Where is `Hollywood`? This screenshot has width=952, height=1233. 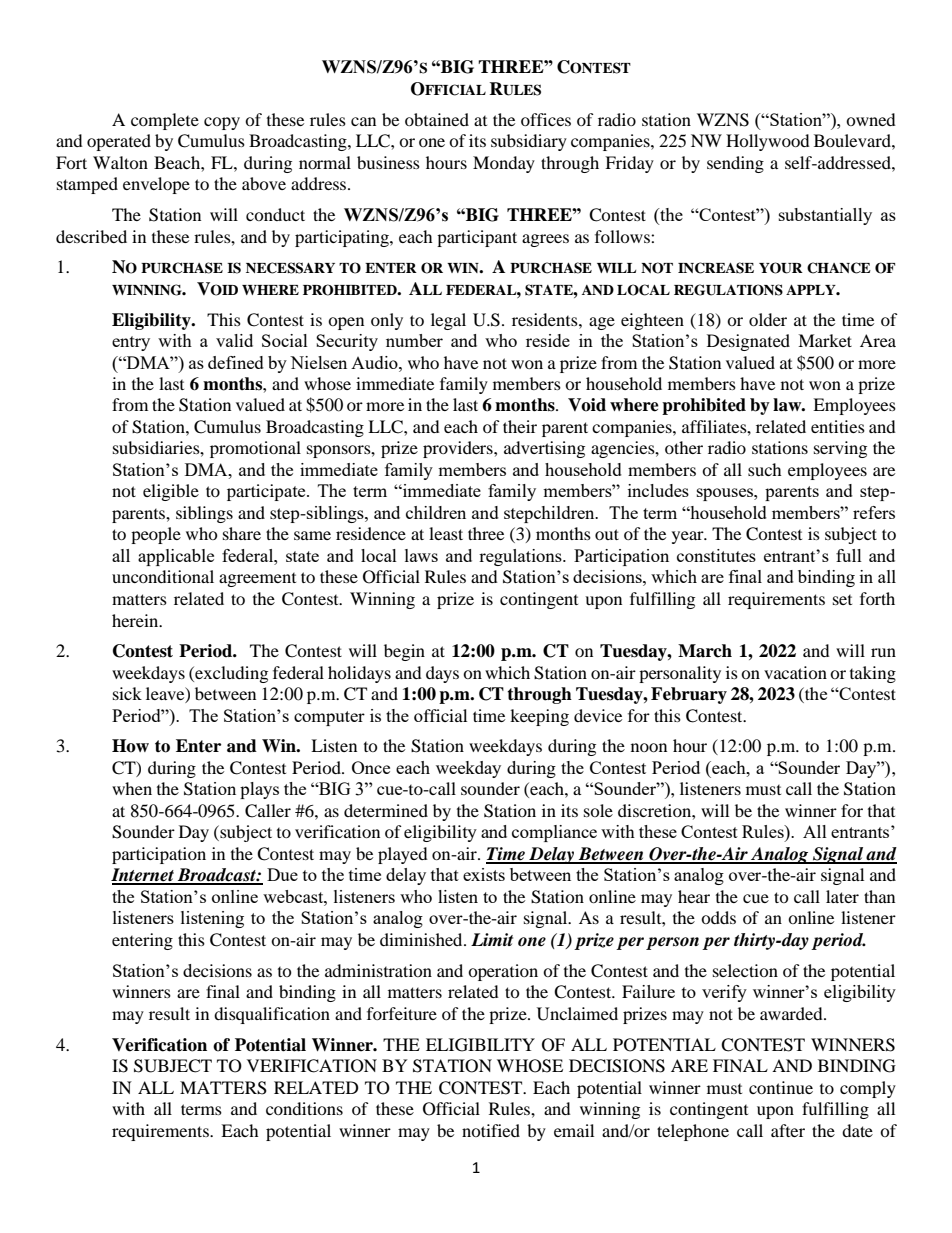
Hollywood is located at coordinates (768, 142).
